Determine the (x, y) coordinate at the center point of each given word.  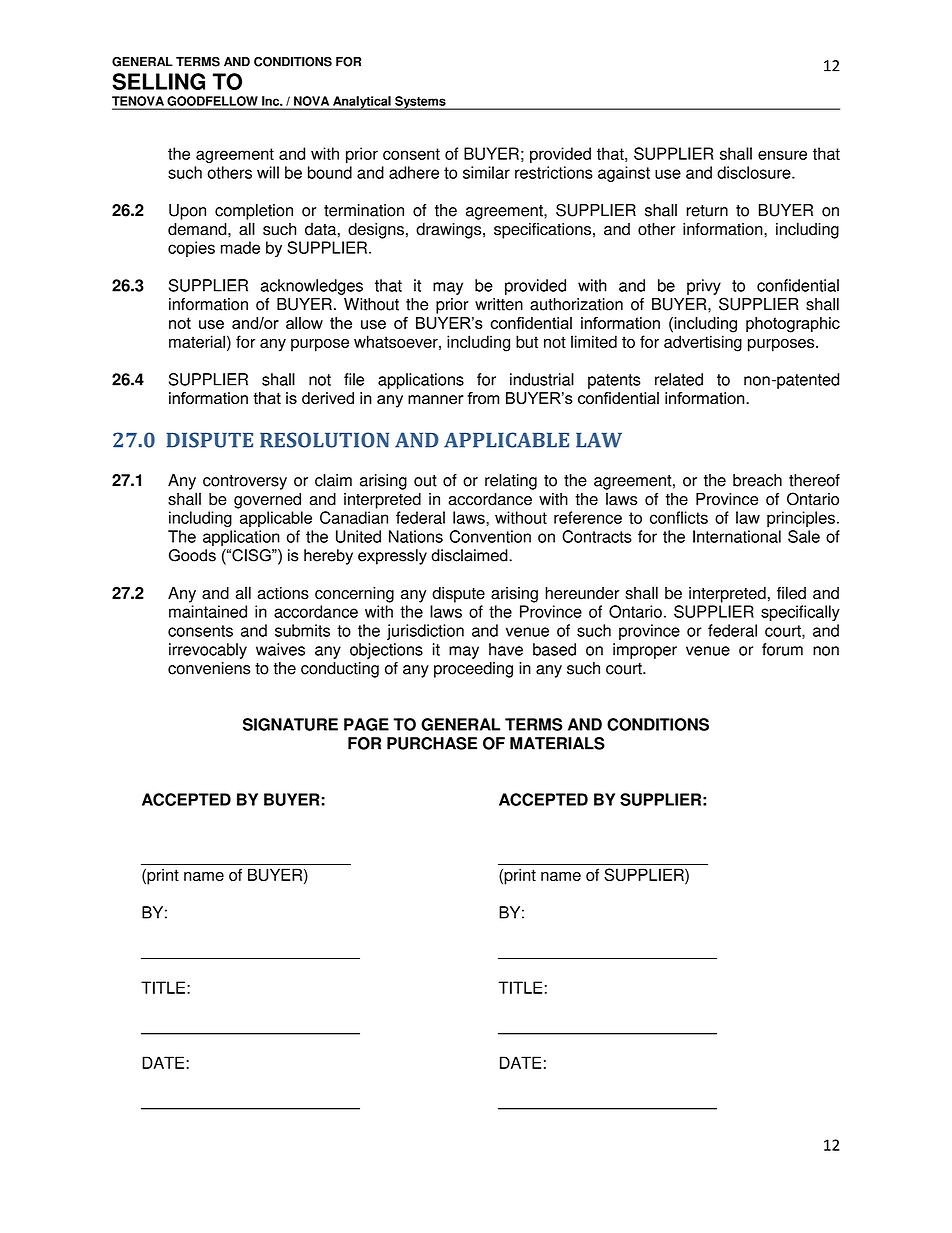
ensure (782, 155)
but (527, 341)
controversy (245, 482)
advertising (703, 343)
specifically (800, 613)
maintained (208, 611)
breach (757, 480)
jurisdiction (425, 632)
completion (254, 212)
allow (304, 323)
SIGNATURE (290, 724)
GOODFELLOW (212, 101)
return (707, 211)
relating (511, 482)
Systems (420, 103)
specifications (542, 231)
